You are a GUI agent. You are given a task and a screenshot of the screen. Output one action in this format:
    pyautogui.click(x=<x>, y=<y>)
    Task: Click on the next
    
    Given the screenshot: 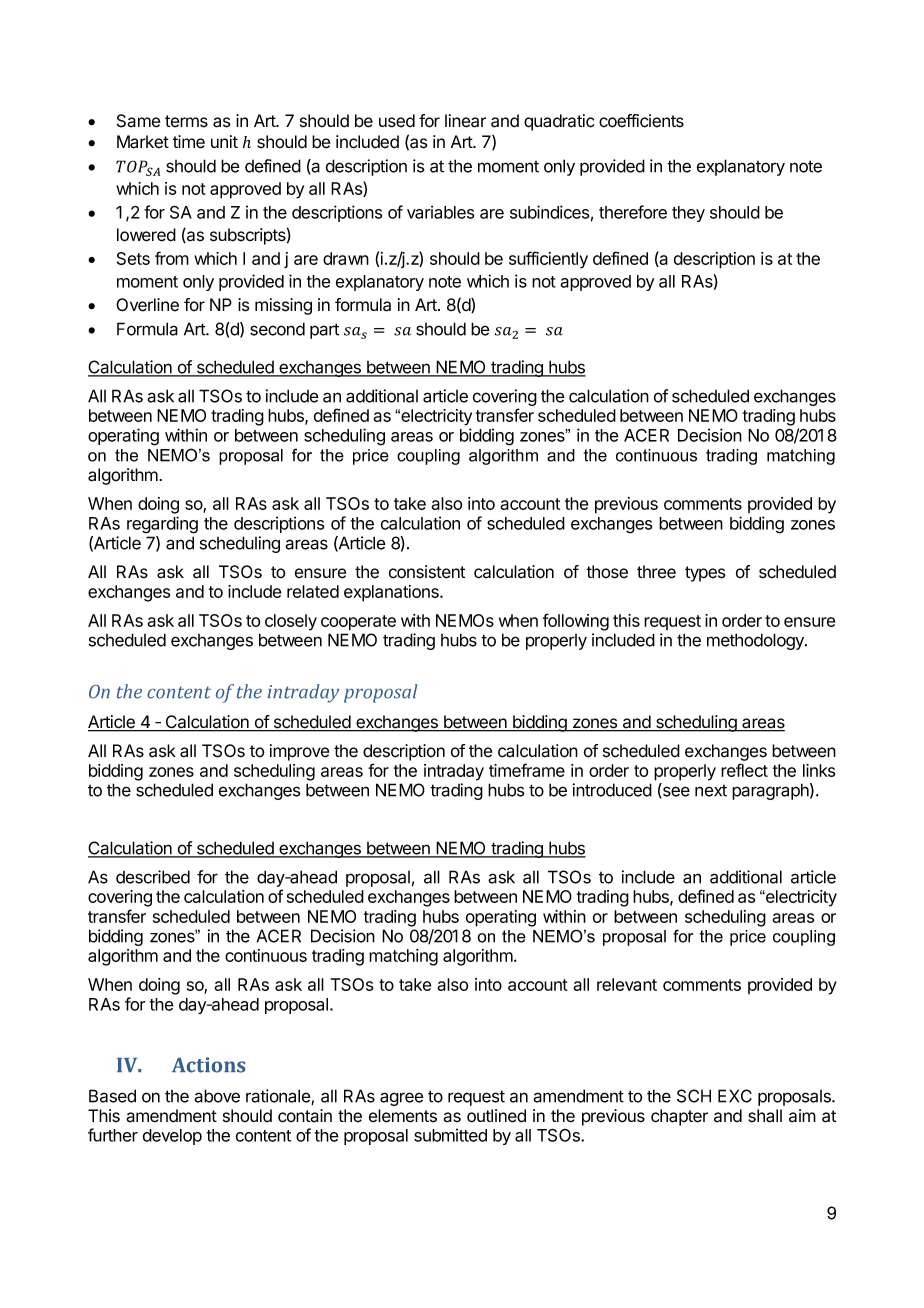 What is the action you would take?
    pyautogui.click(x=711, y=791)
